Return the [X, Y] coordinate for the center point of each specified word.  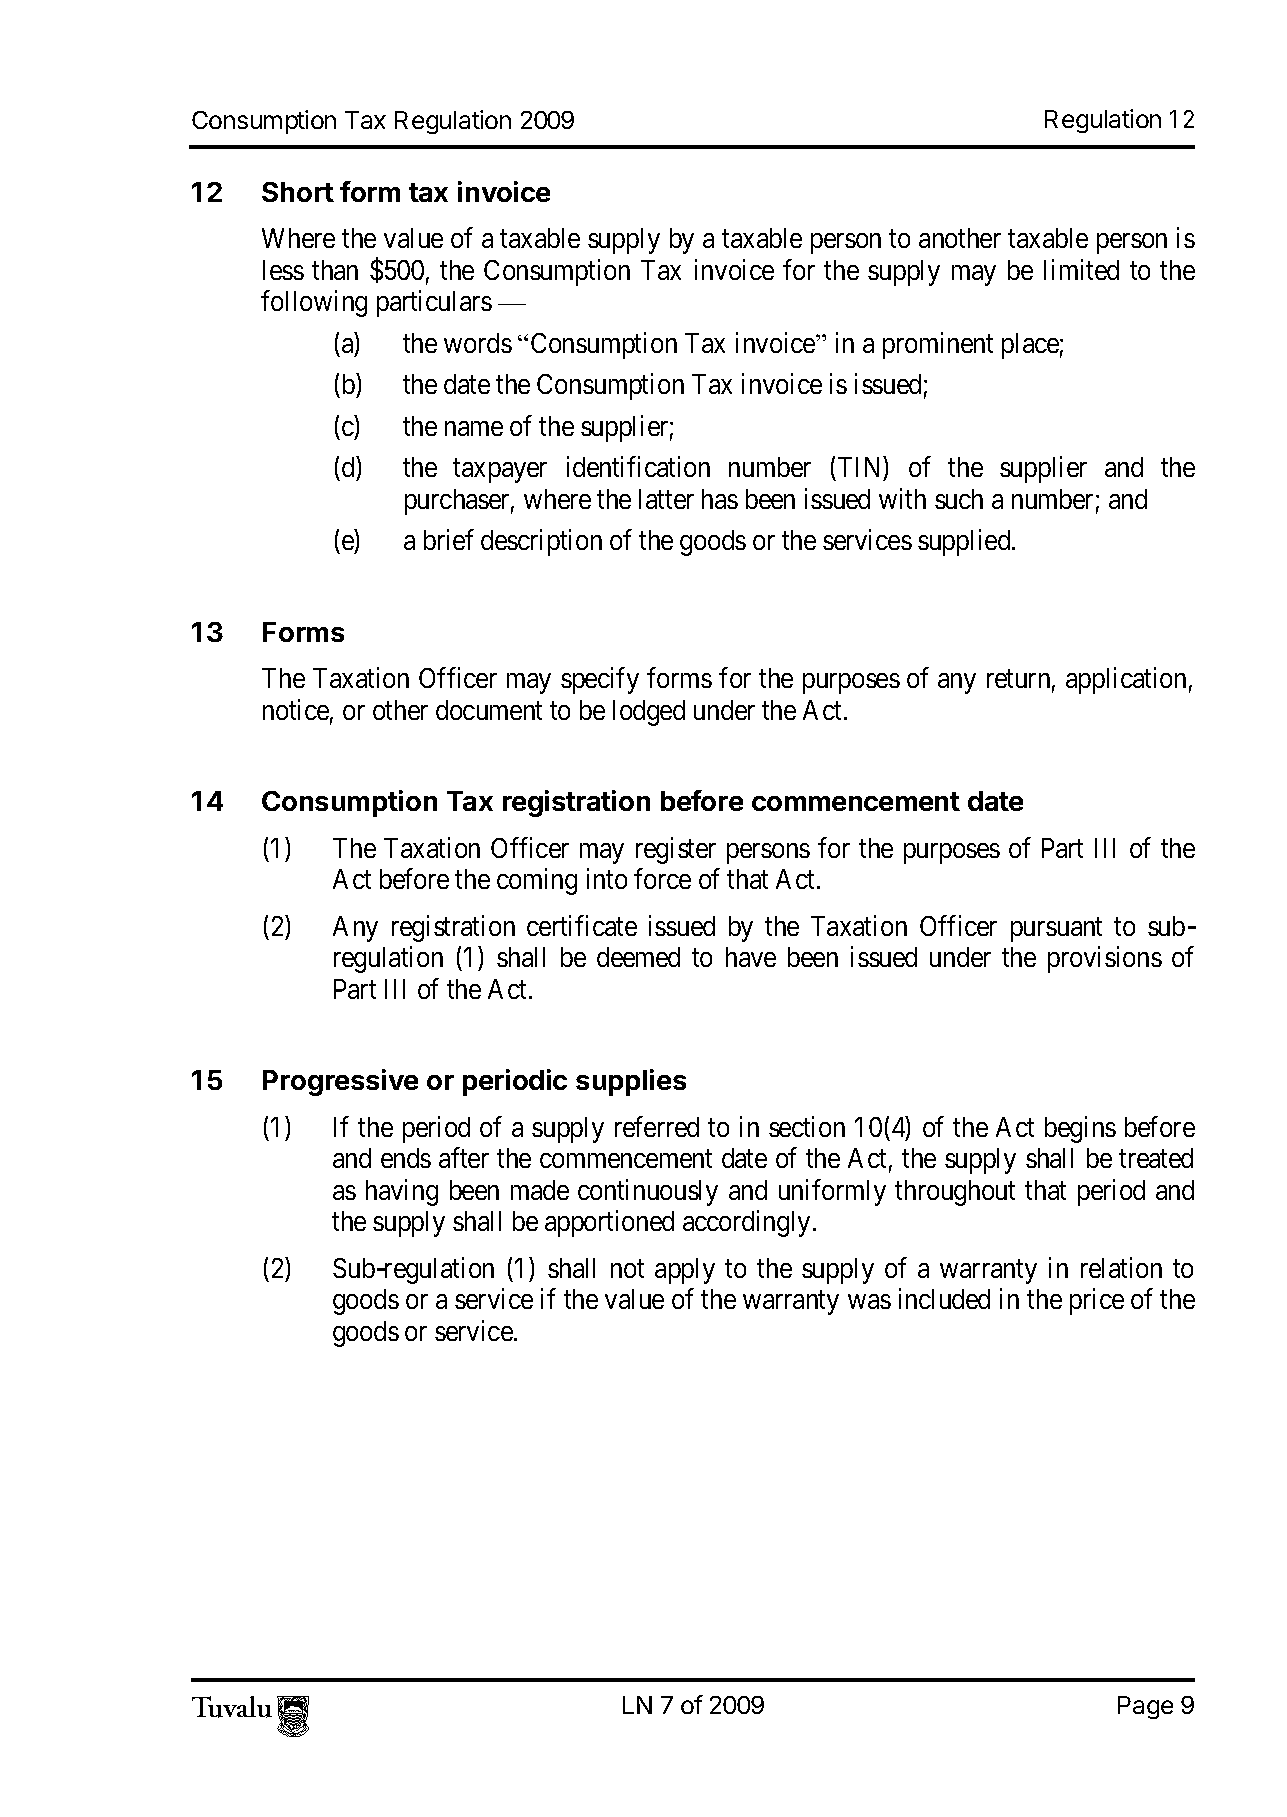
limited [1081, 269]
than [335, 270]
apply [685, 1271]
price [1097, 1301]
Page [1145, 1707]
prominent [938, 345]
